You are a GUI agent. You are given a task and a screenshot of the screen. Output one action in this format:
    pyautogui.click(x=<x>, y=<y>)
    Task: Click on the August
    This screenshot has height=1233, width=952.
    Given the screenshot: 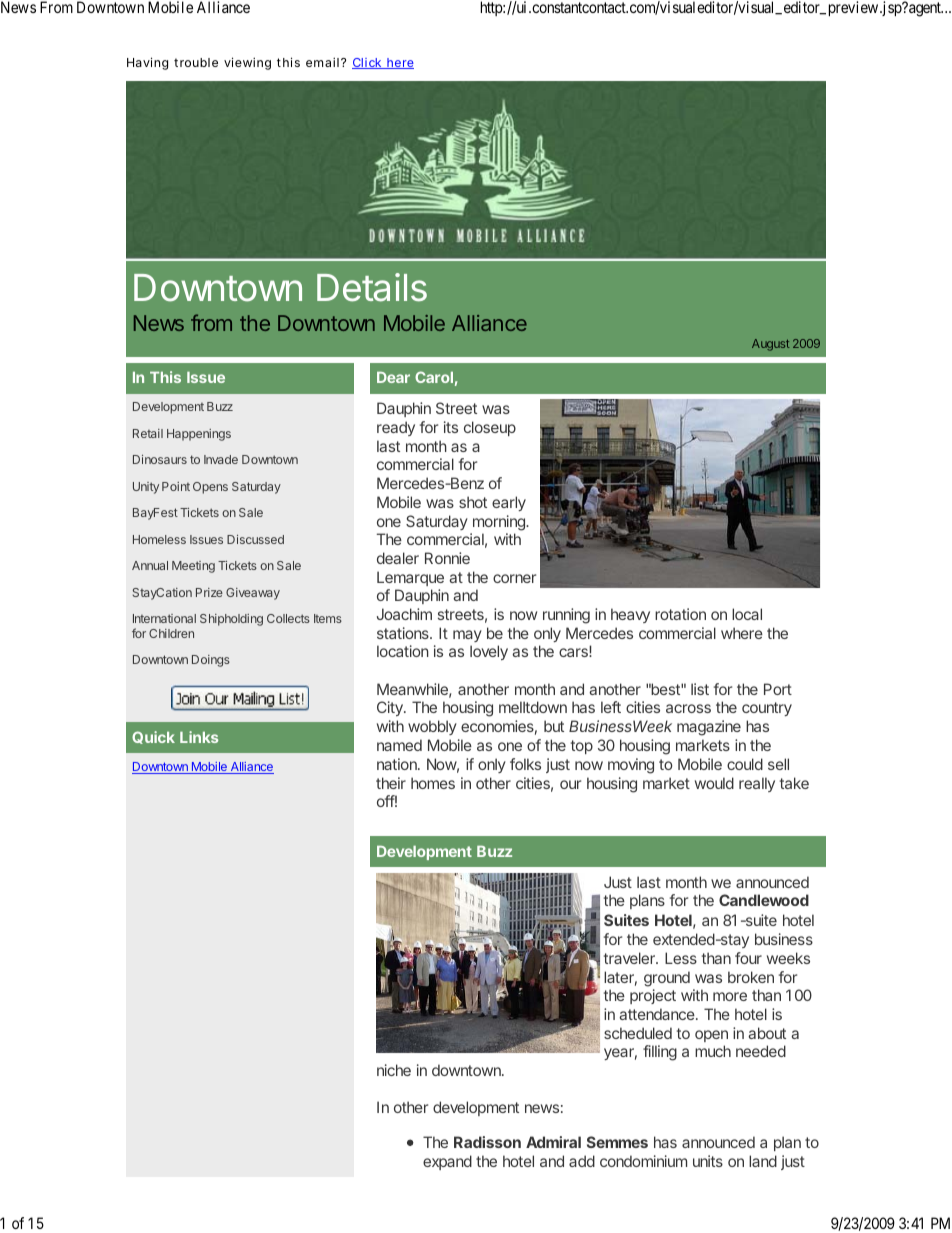 What is the action you would take?
    pyautogui.click(x=771, y=345)
